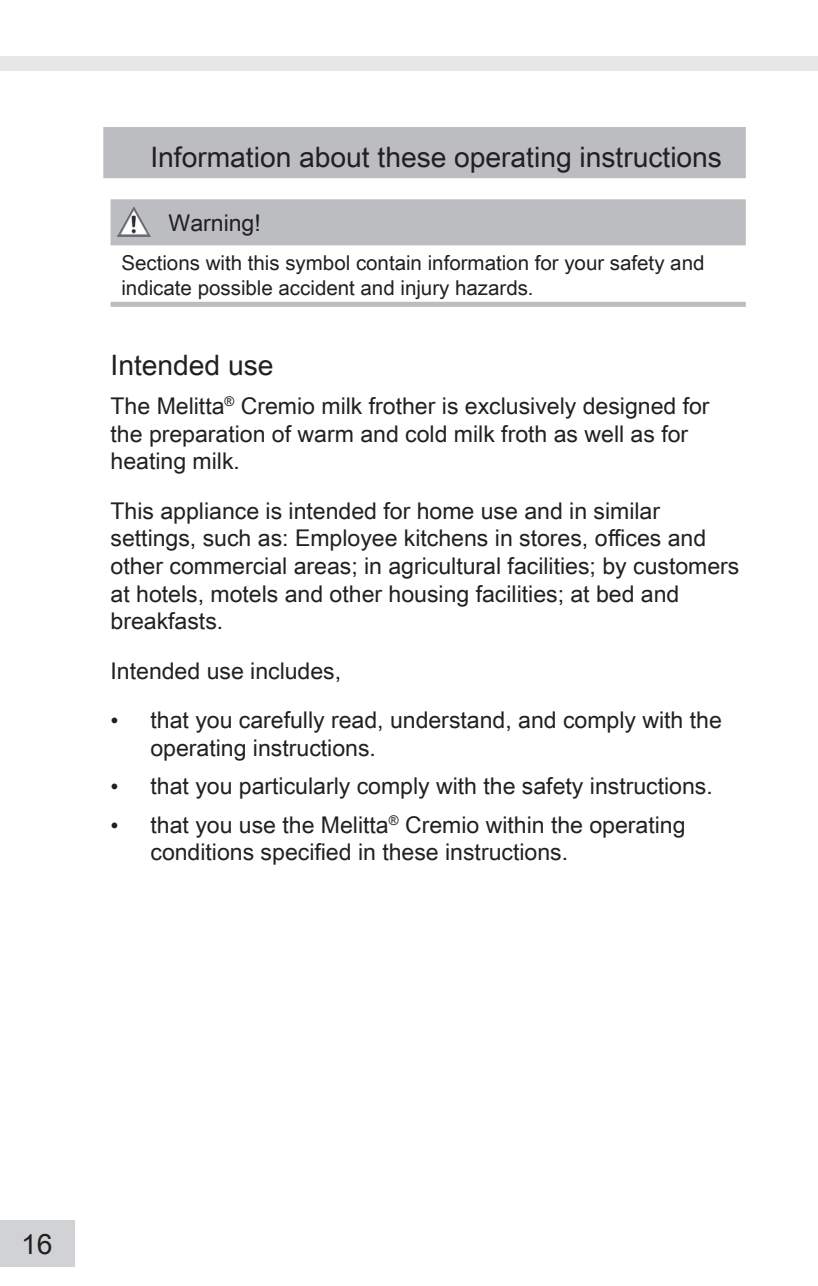  What do you see at coordinates (446, 511) in the screenshot?
I see `home` at bounding box center [446, 511].
